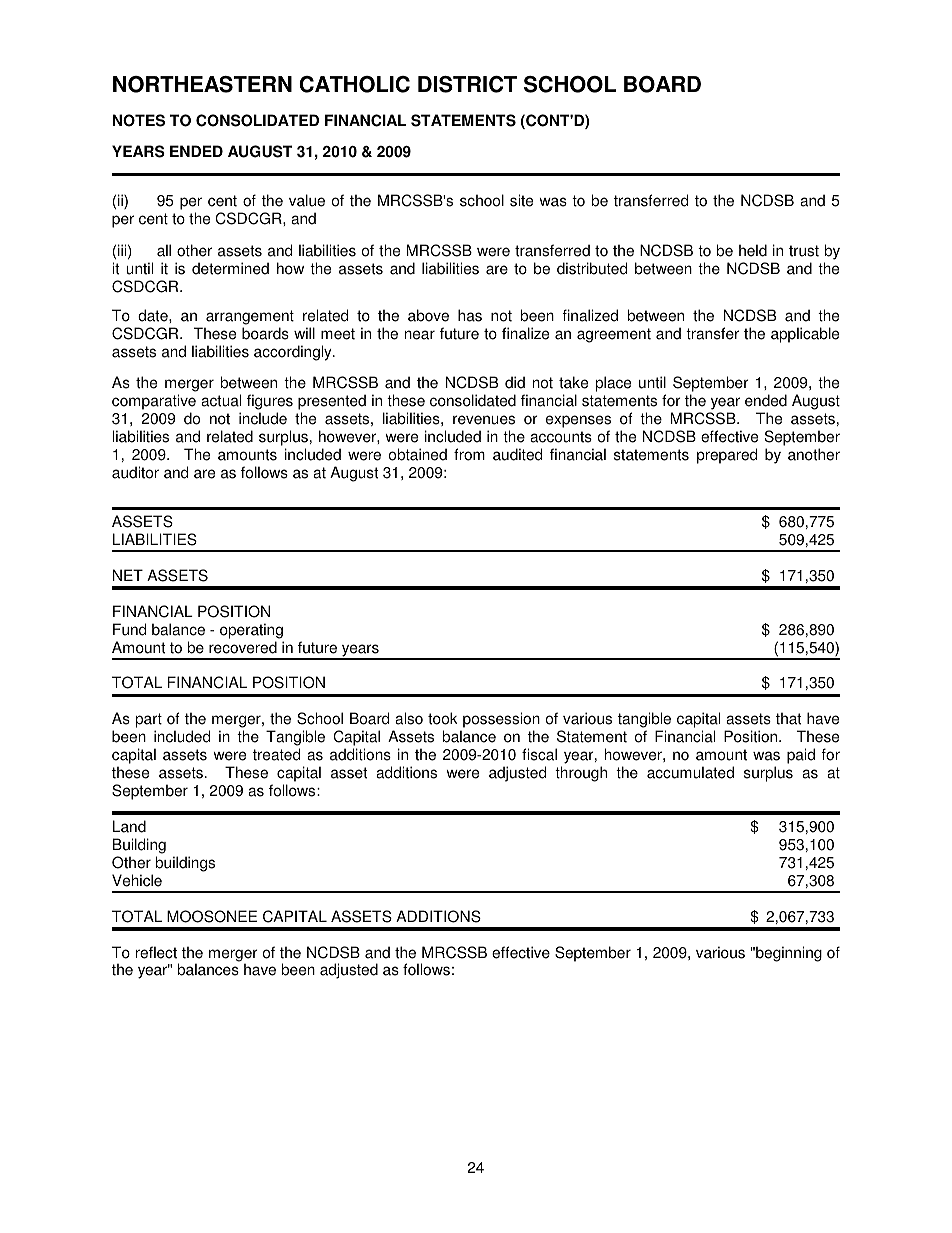 Image resolution: width=952 pixels, height=1233 pixels. Describe the element at coordinates (250, 317) in the image. I see `arrangement` at that location.
